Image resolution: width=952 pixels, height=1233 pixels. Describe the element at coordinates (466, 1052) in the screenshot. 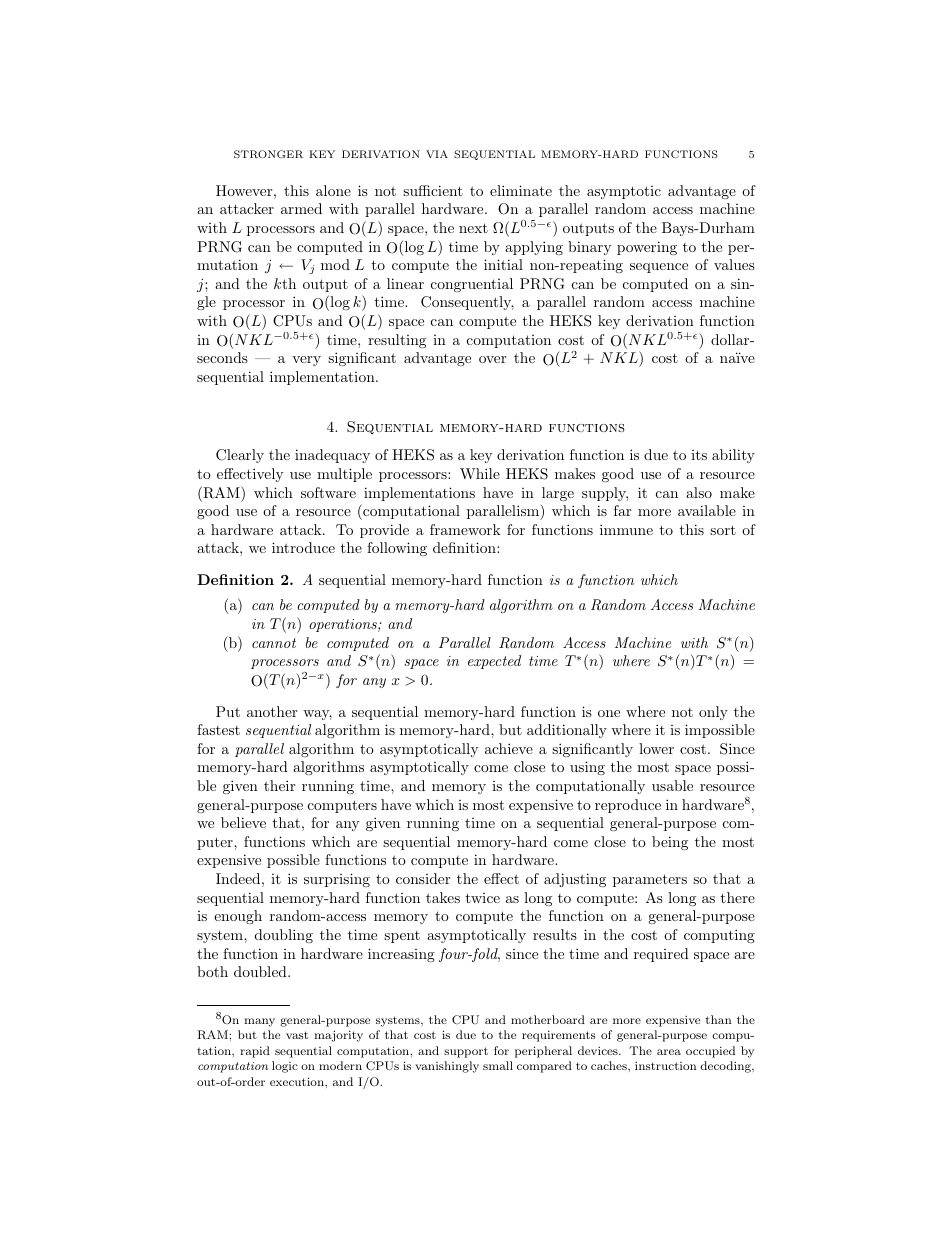

I see `support` at that location.
